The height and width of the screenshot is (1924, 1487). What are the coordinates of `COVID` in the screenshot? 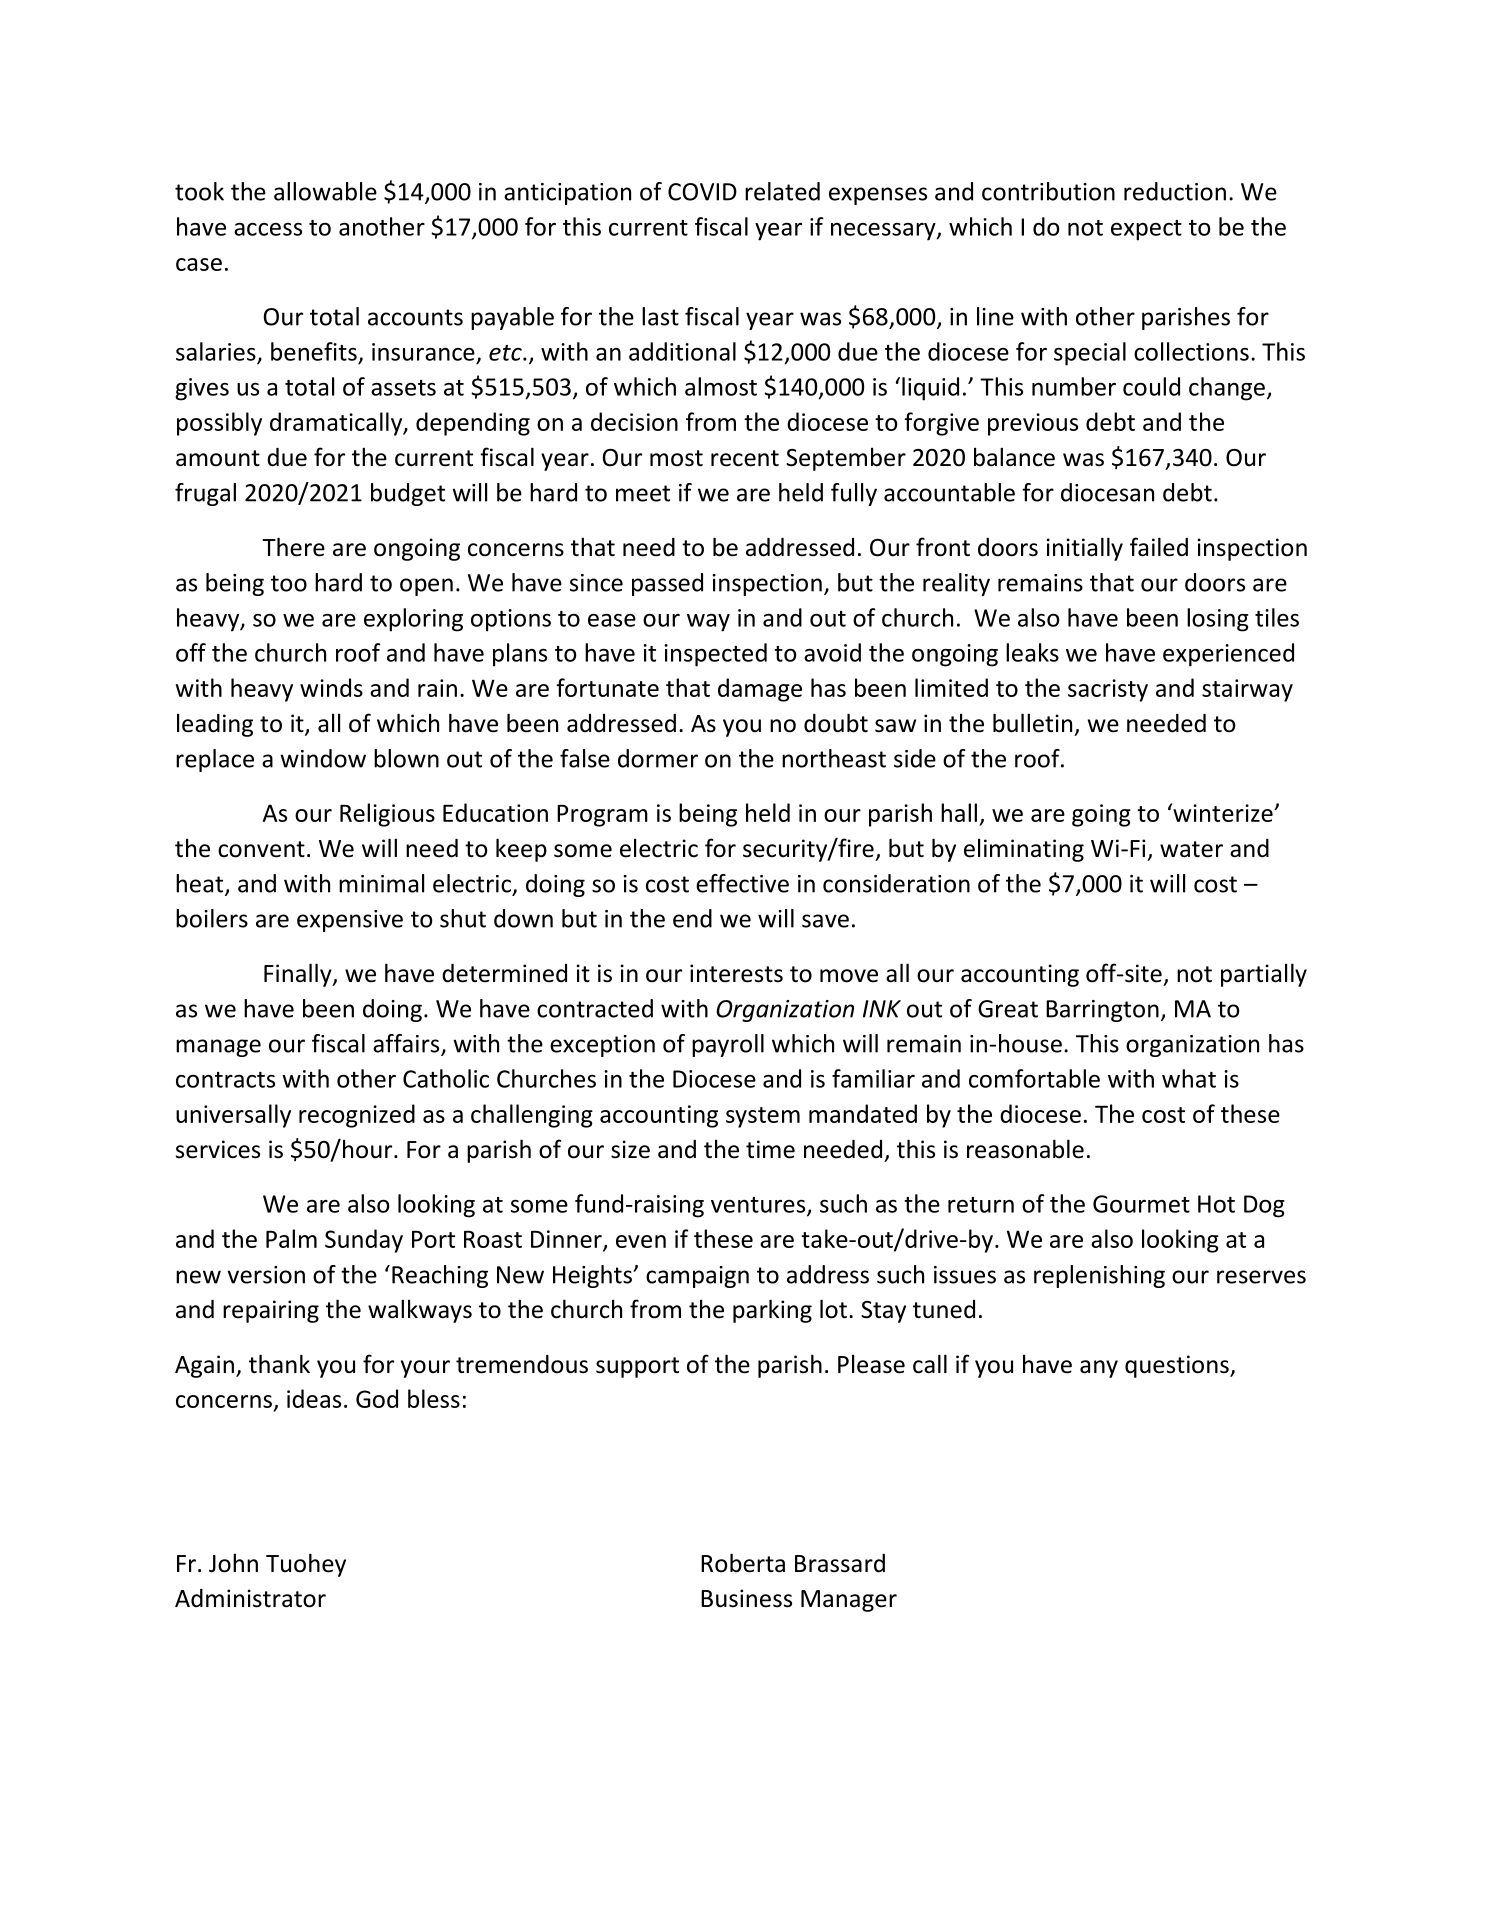 It's located at (702, 192).
